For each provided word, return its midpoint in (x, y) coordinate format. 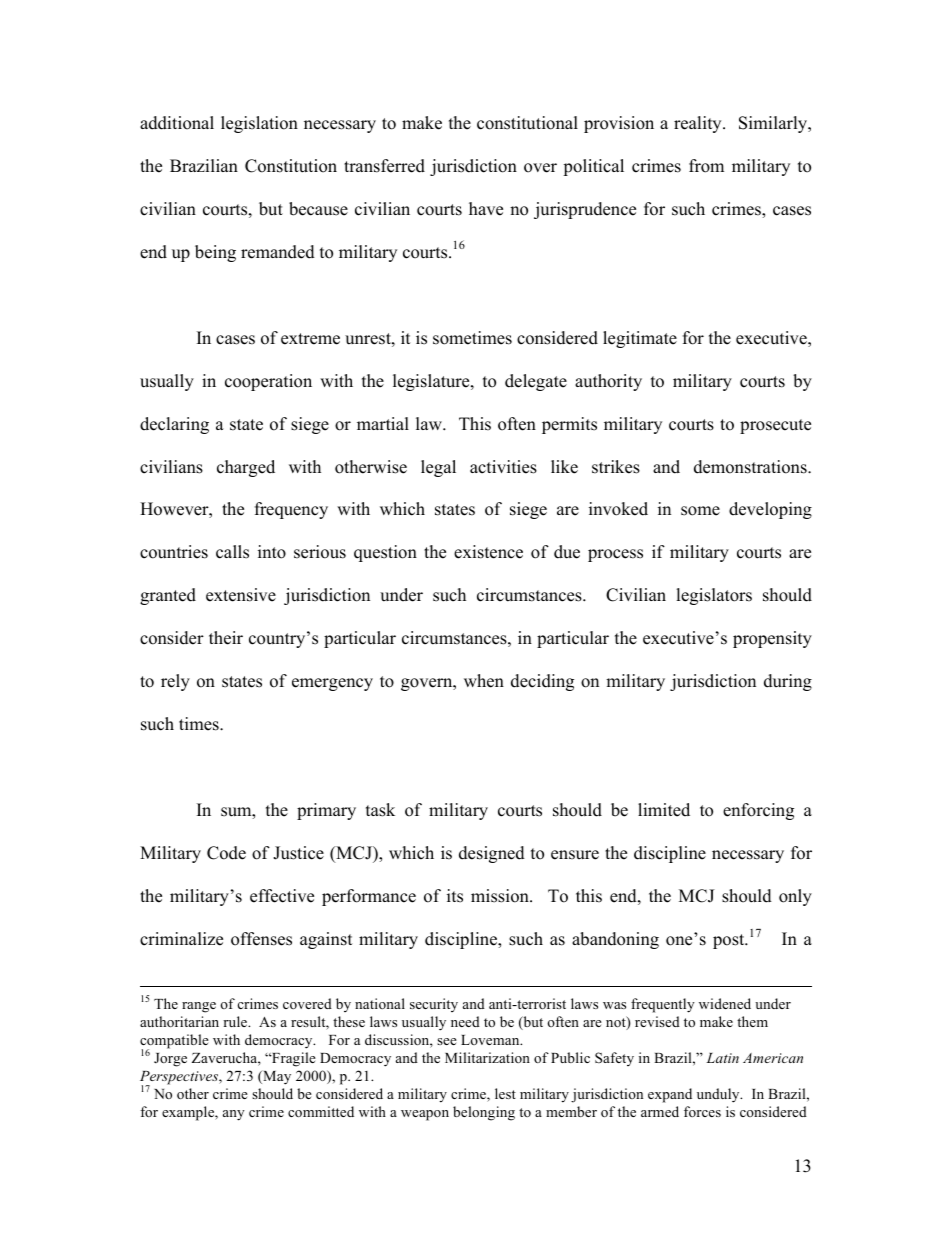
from (706, 166)
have (486, 209)
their (226, 638)
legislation (259, 124)
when (484, 681)
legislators (714, 596)
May (276, 1078)
